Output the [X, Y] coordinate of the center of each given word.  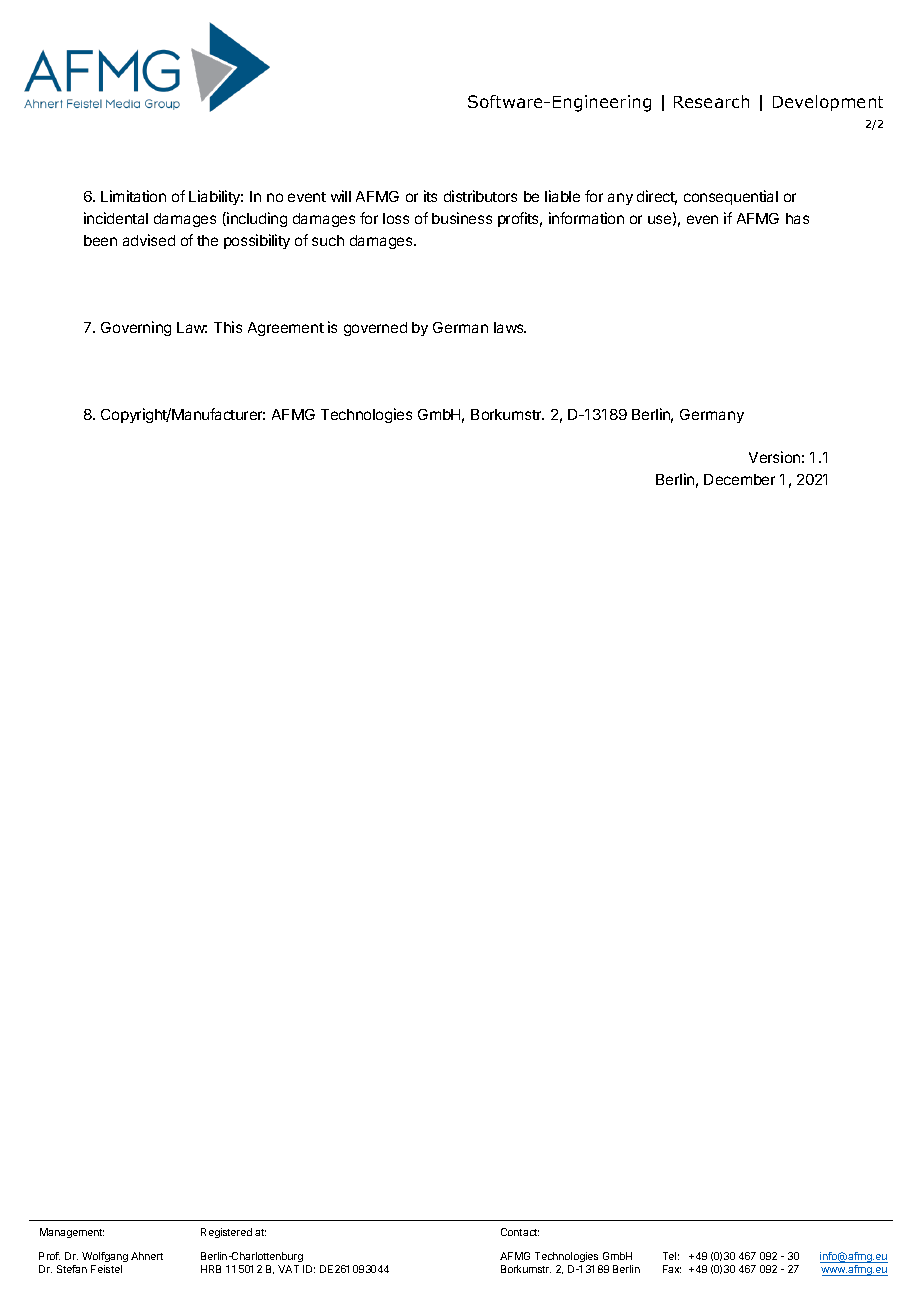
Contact [520, 1232]
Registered [226, 1233]
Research [711, 101]
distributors [480, 196]
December [739, 479]
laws [510, 327]
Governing [136, 328]
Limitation [133, 196]
